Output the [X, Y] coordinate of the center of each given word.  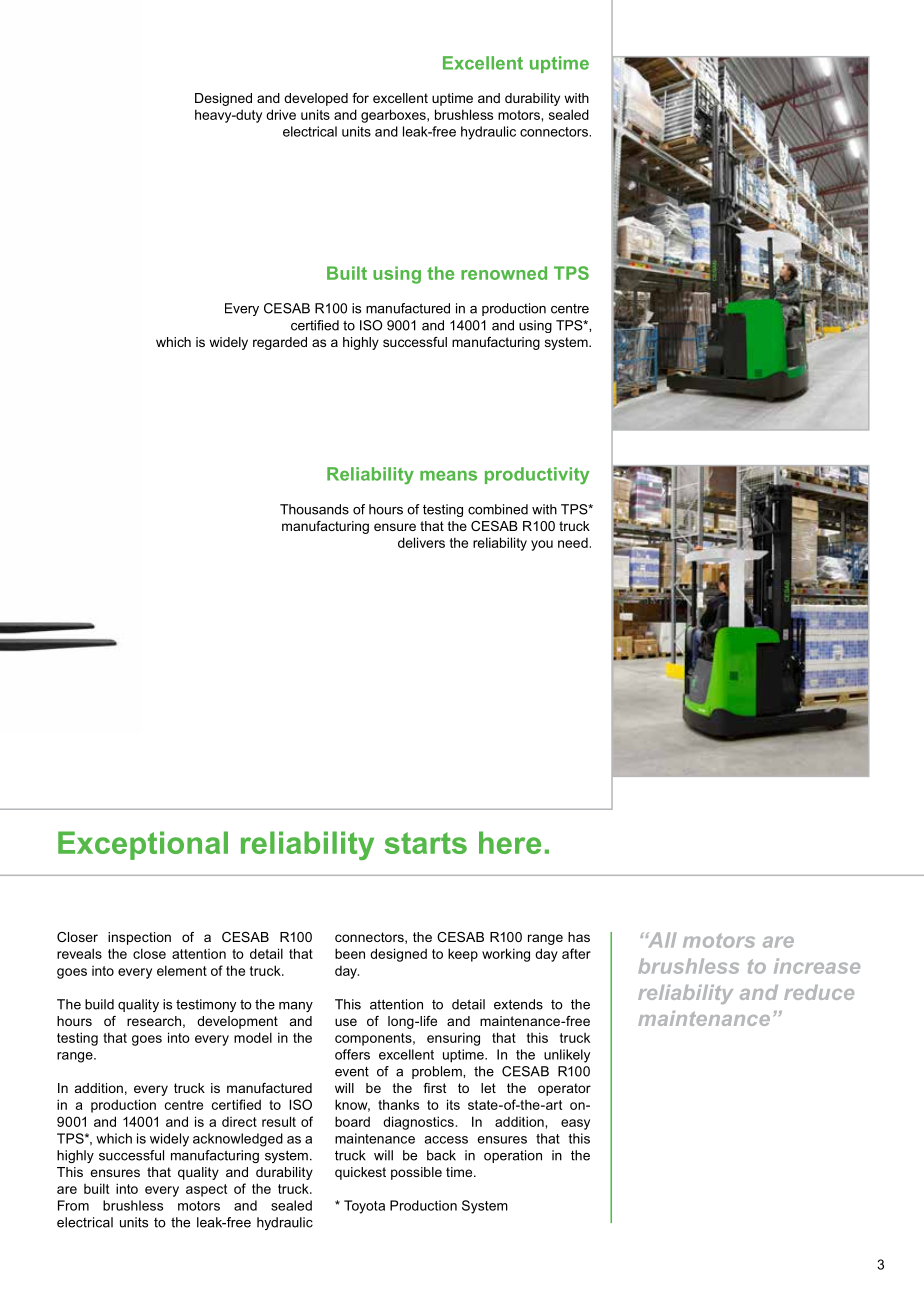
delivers [421, 542]
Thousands [314, 509]
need [573, 543]
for [360, 98]
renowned [504, 273]
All [660, 940]
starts [426, 843]
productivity [537, 476]
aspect [206, 1190]
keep [463, 955]
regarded [280, 343]
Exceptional [143, 845]
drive [281, 114]
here [510, 842]
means [448, 475]
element [182, 970]
